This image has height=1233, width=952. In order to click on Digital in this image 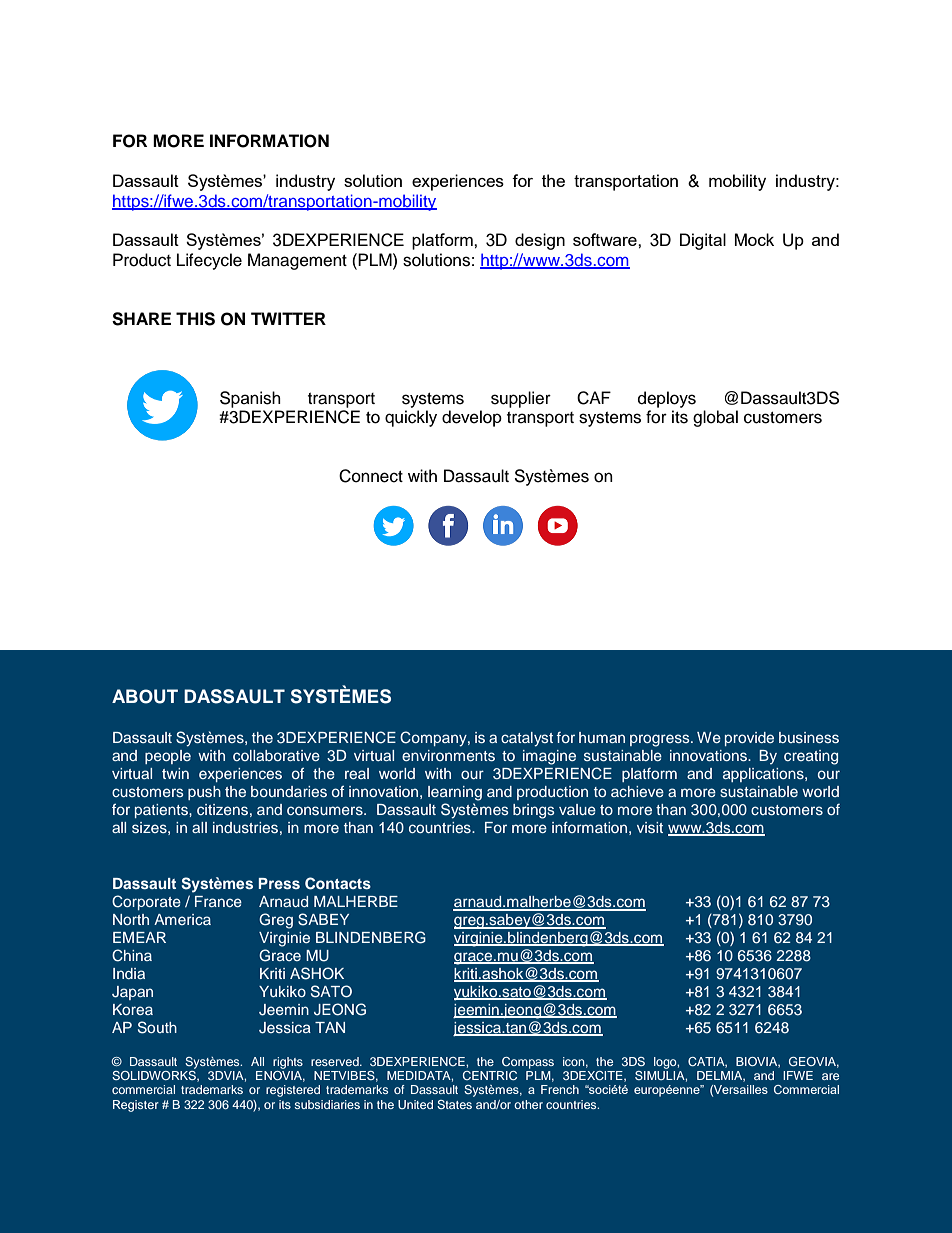, I will do `click(703, 241)`.
